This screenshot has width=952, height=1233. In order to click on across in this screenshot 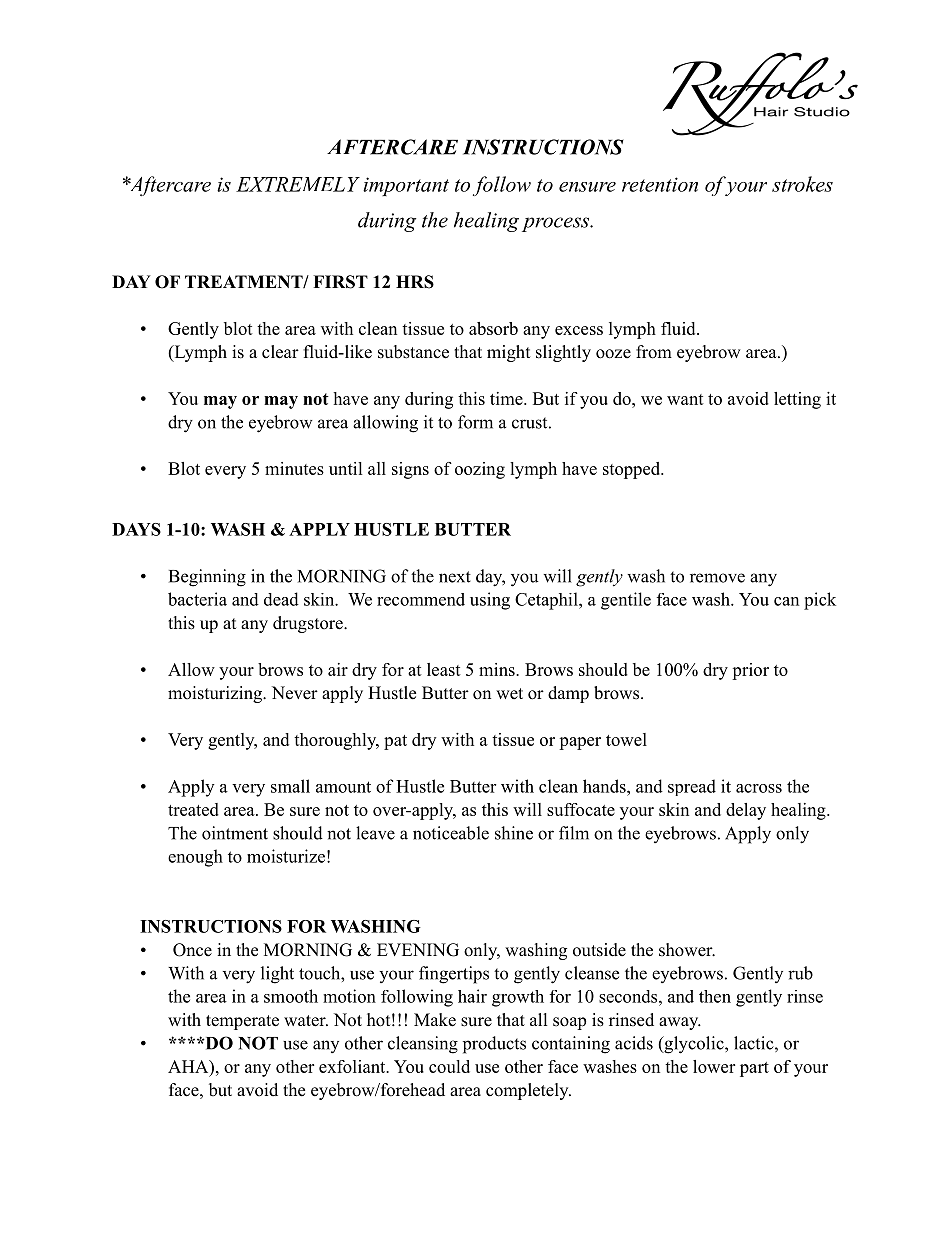, I will do `click(759, 788)`.
